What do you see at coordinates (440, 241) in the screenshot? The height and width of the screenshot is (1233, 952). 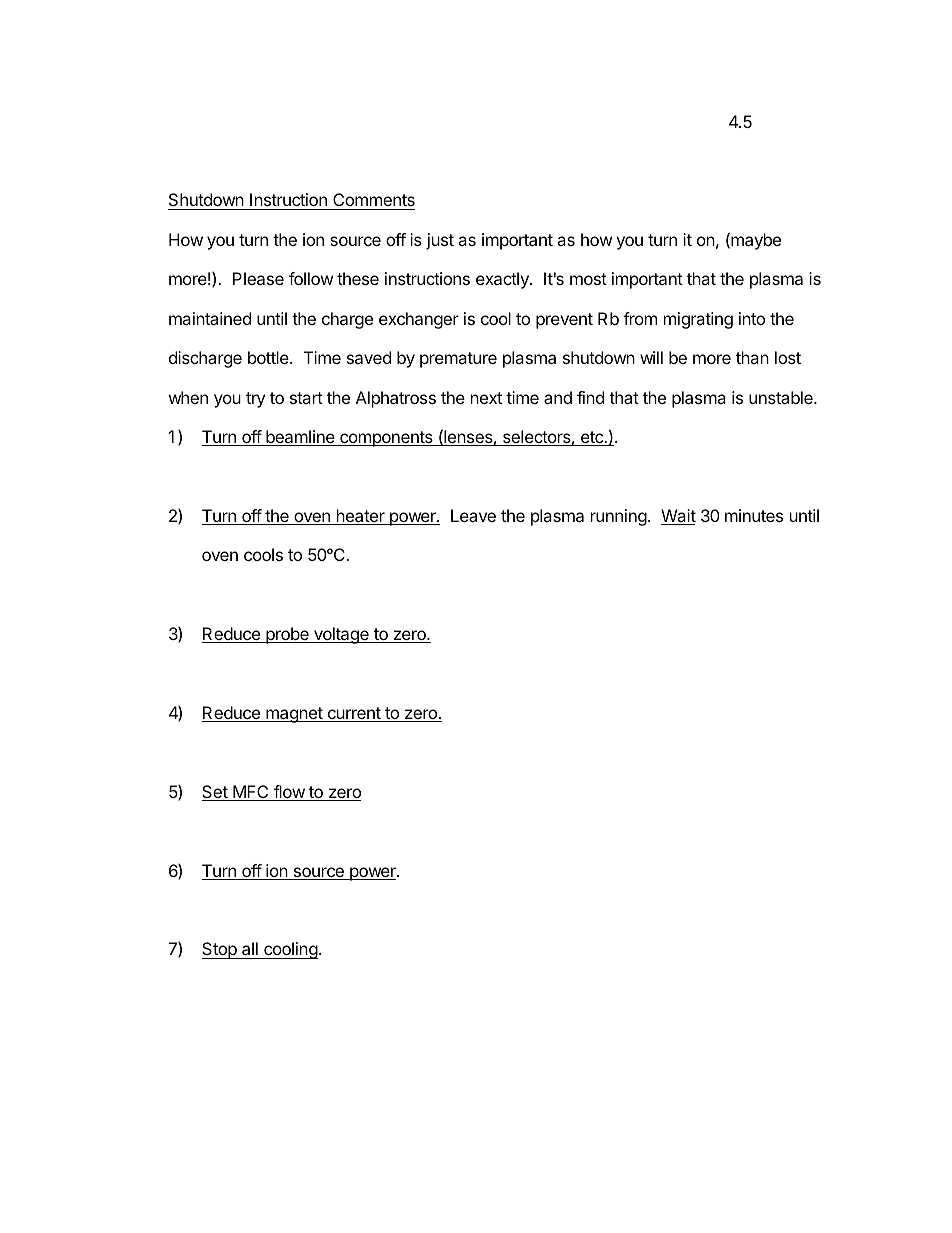 I see `just` at bounding box center [440, 241].
